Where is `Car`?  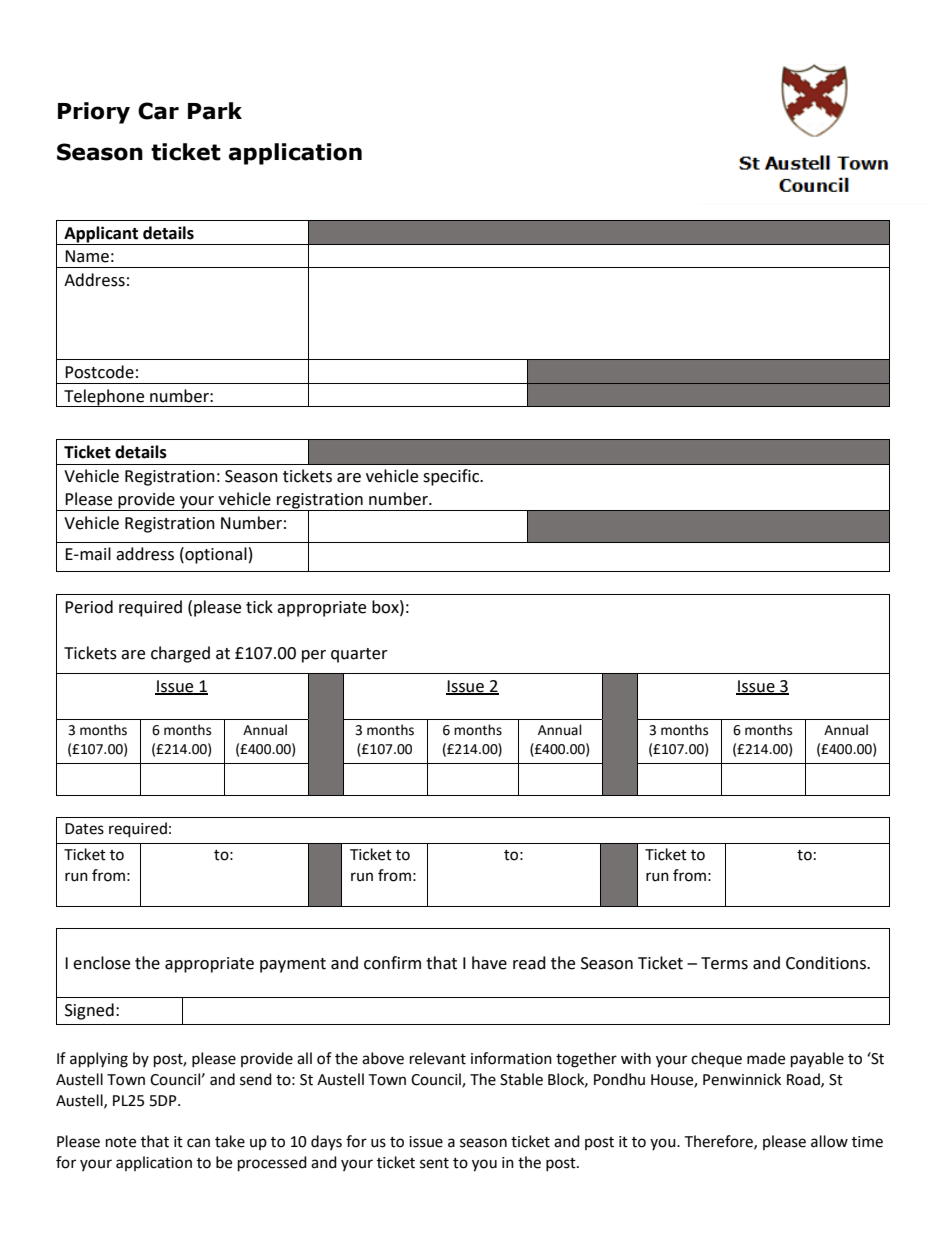
Car is located at coordinates (158, 111).
